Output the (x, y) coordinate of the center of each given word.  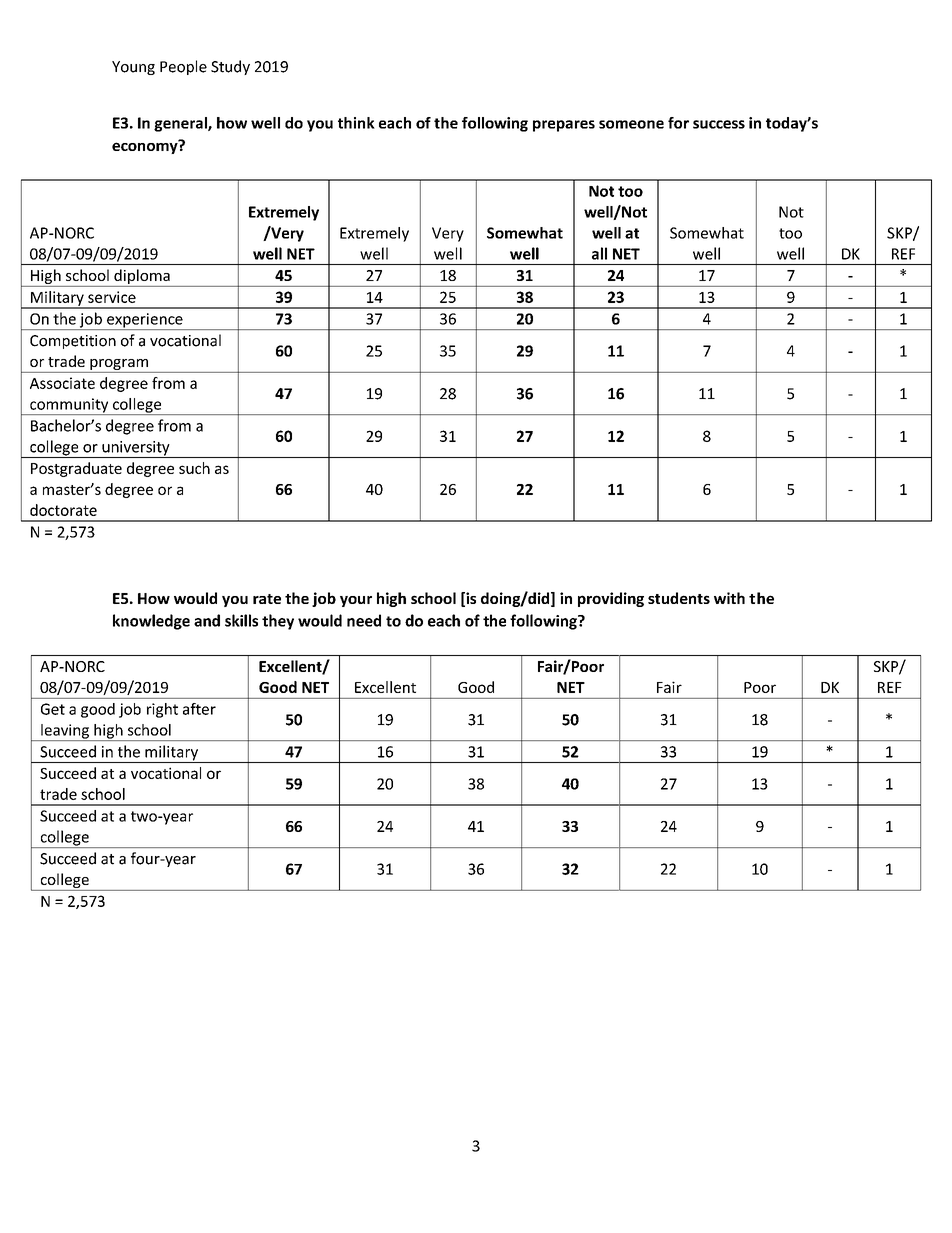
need (364, 620)
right (162, 710)
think (356, 123)
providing (611, 599)
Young (133, 68)
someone (631, 124)
